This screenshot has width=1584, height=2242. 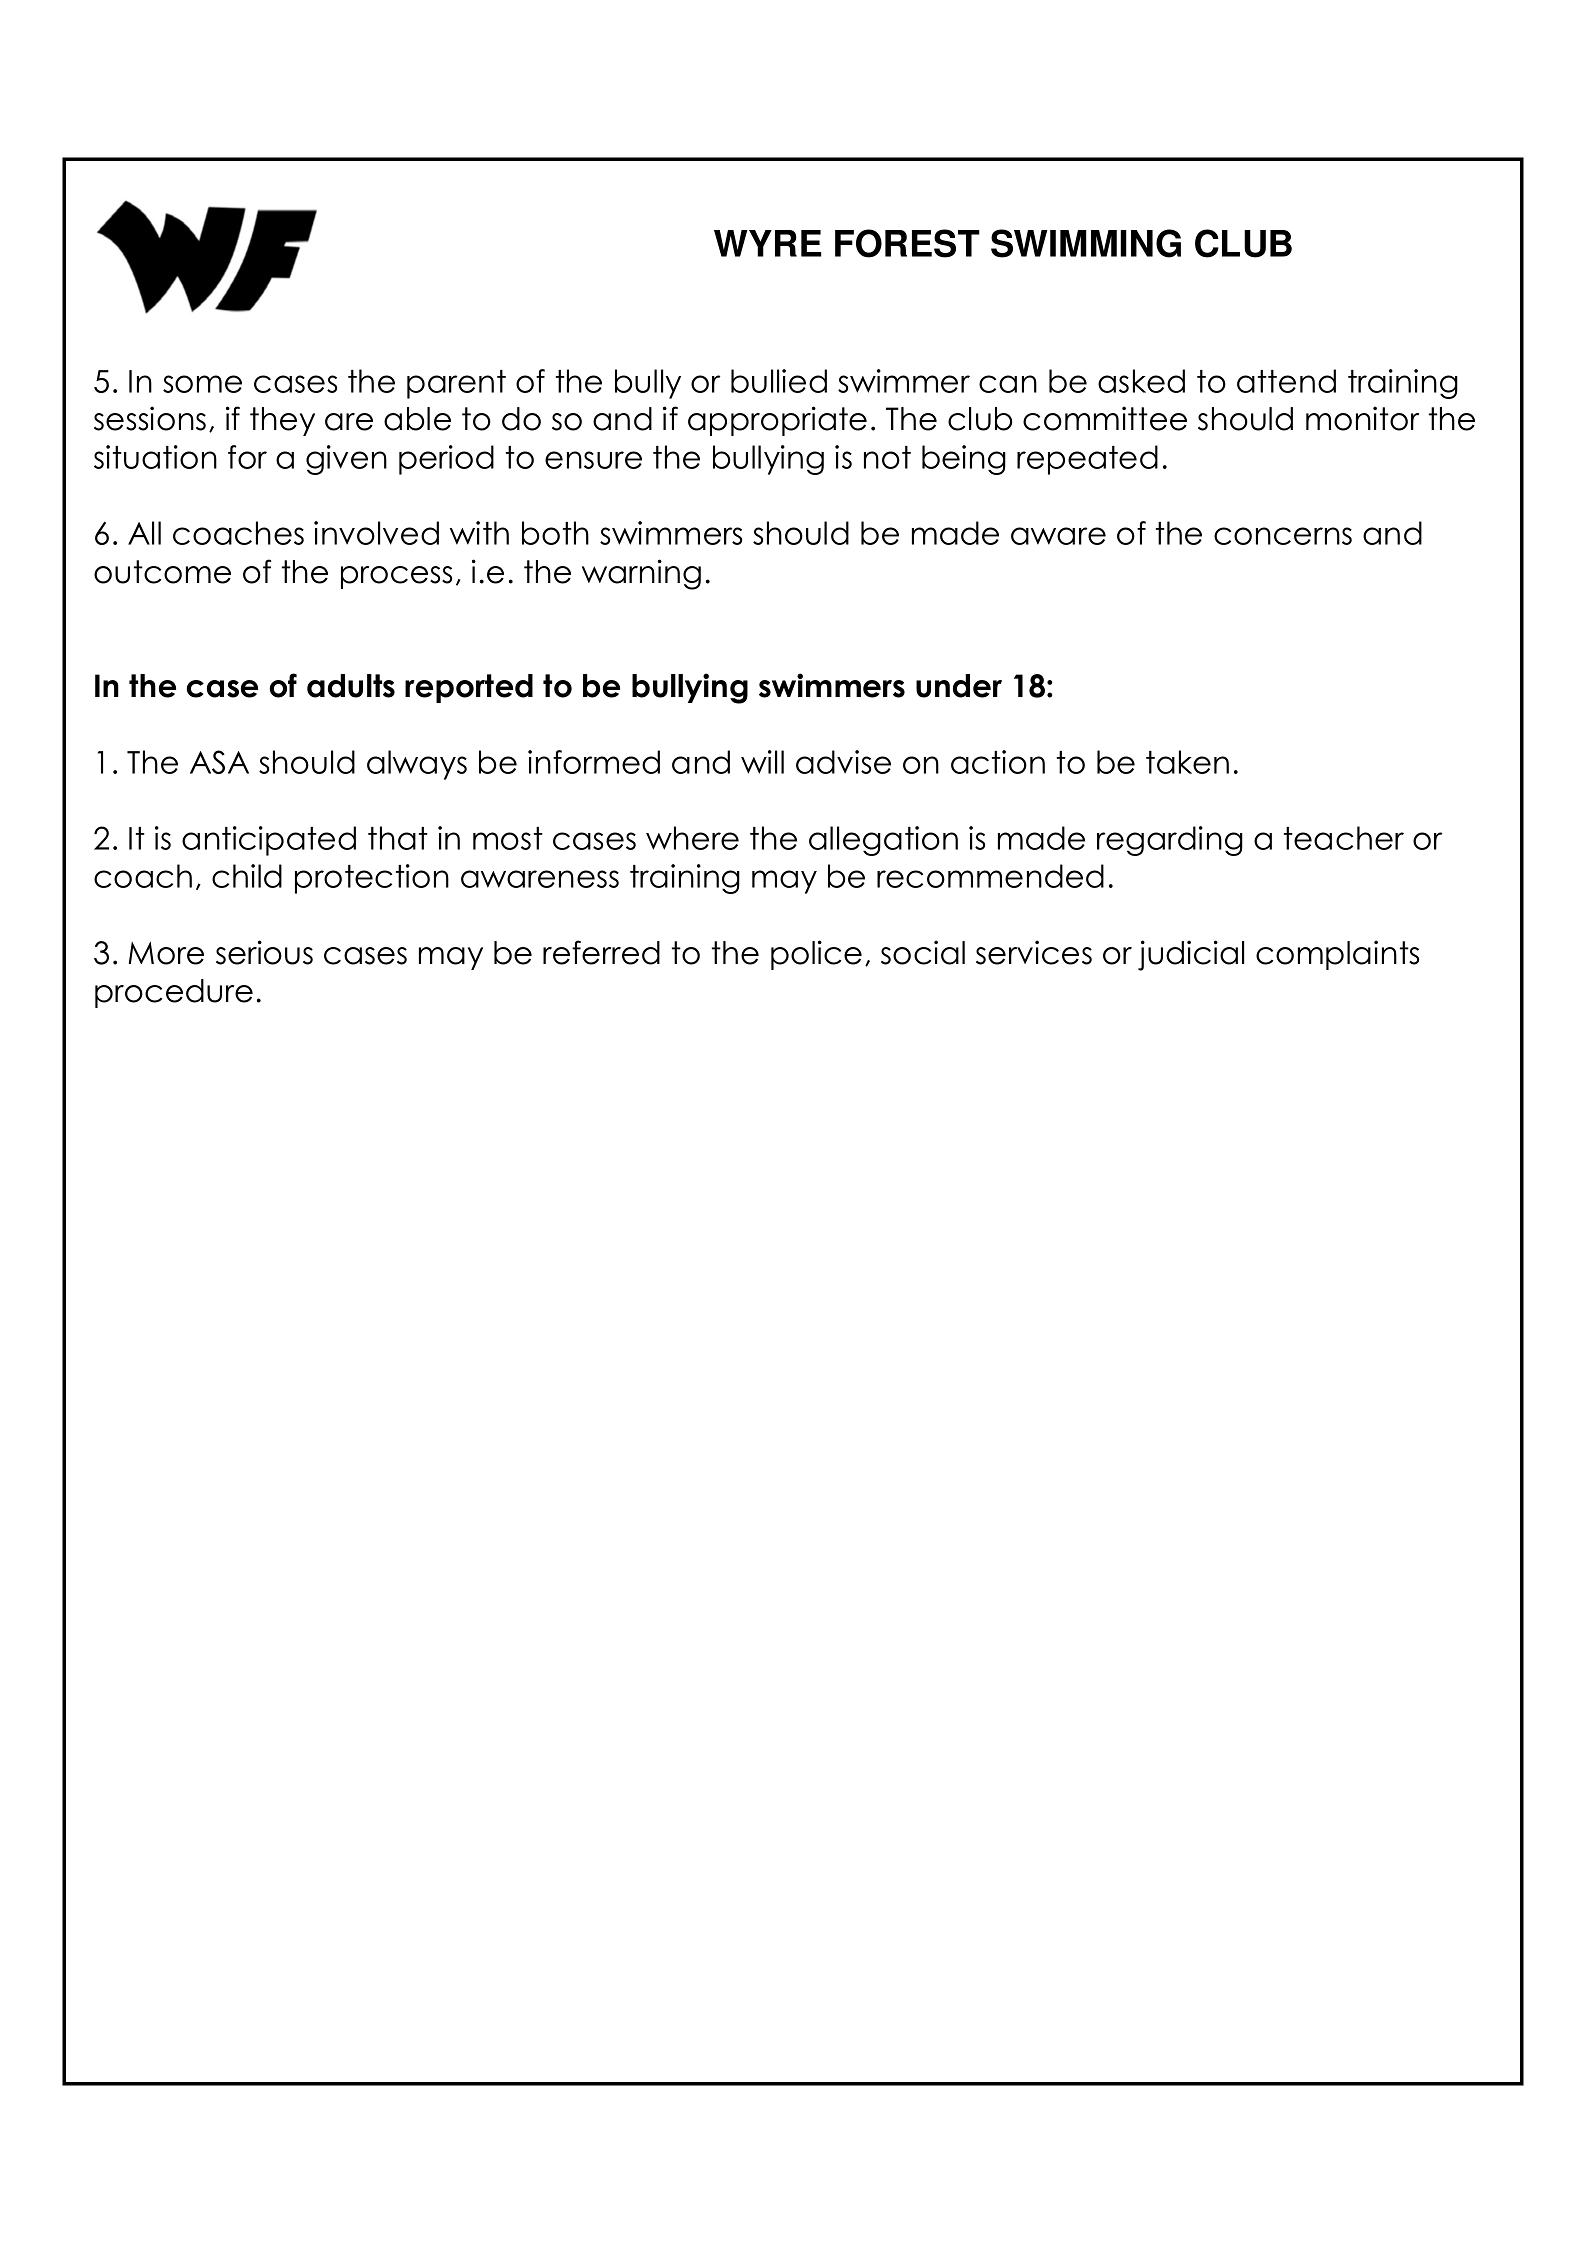 I want to click on SWIMMING, so click(x=1086, y=243).
